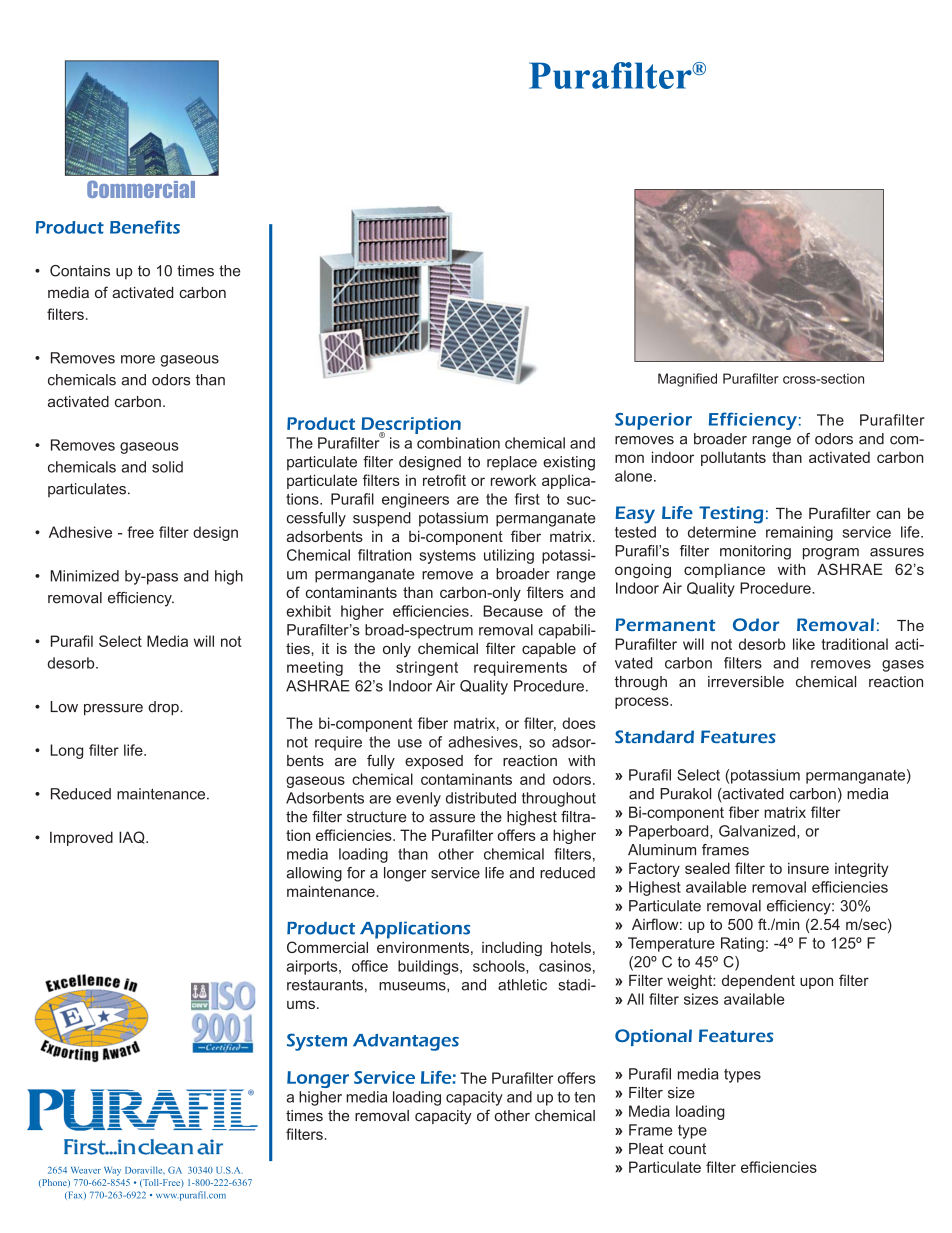 Image resolution: width=952 pixels, height=1233 pixels. Describe the element at coordinates (746, 682) in the screenshot. I see `irreversible` at that location.
